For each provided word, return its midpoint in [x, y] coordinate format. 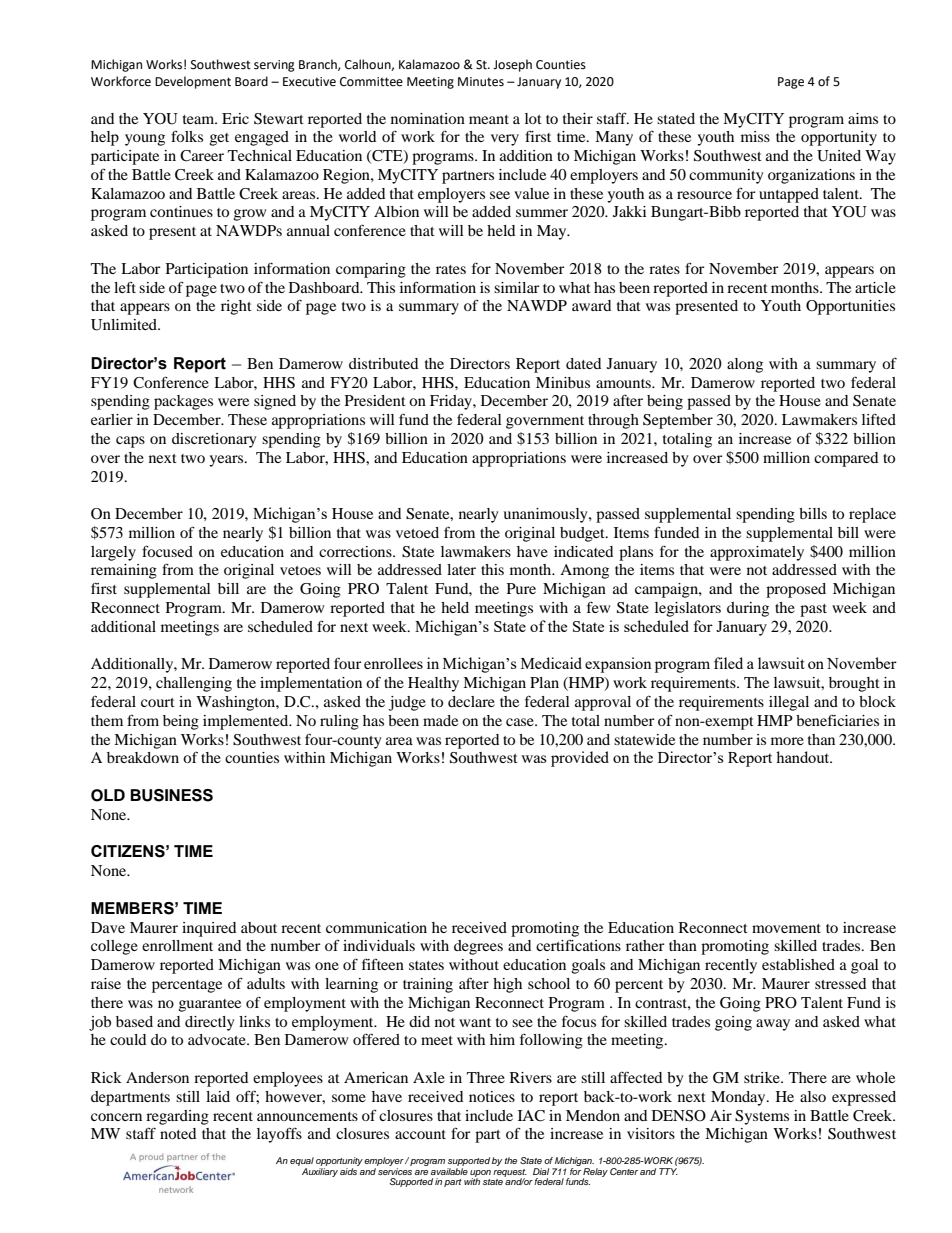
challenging [194, 684]
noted [178, 1133]
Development [193, 82]
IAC [531, 1116]
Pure [521, 588]
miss [755, 136]
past [813, 610]
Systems [762, 1117]
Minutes [481, 82]
